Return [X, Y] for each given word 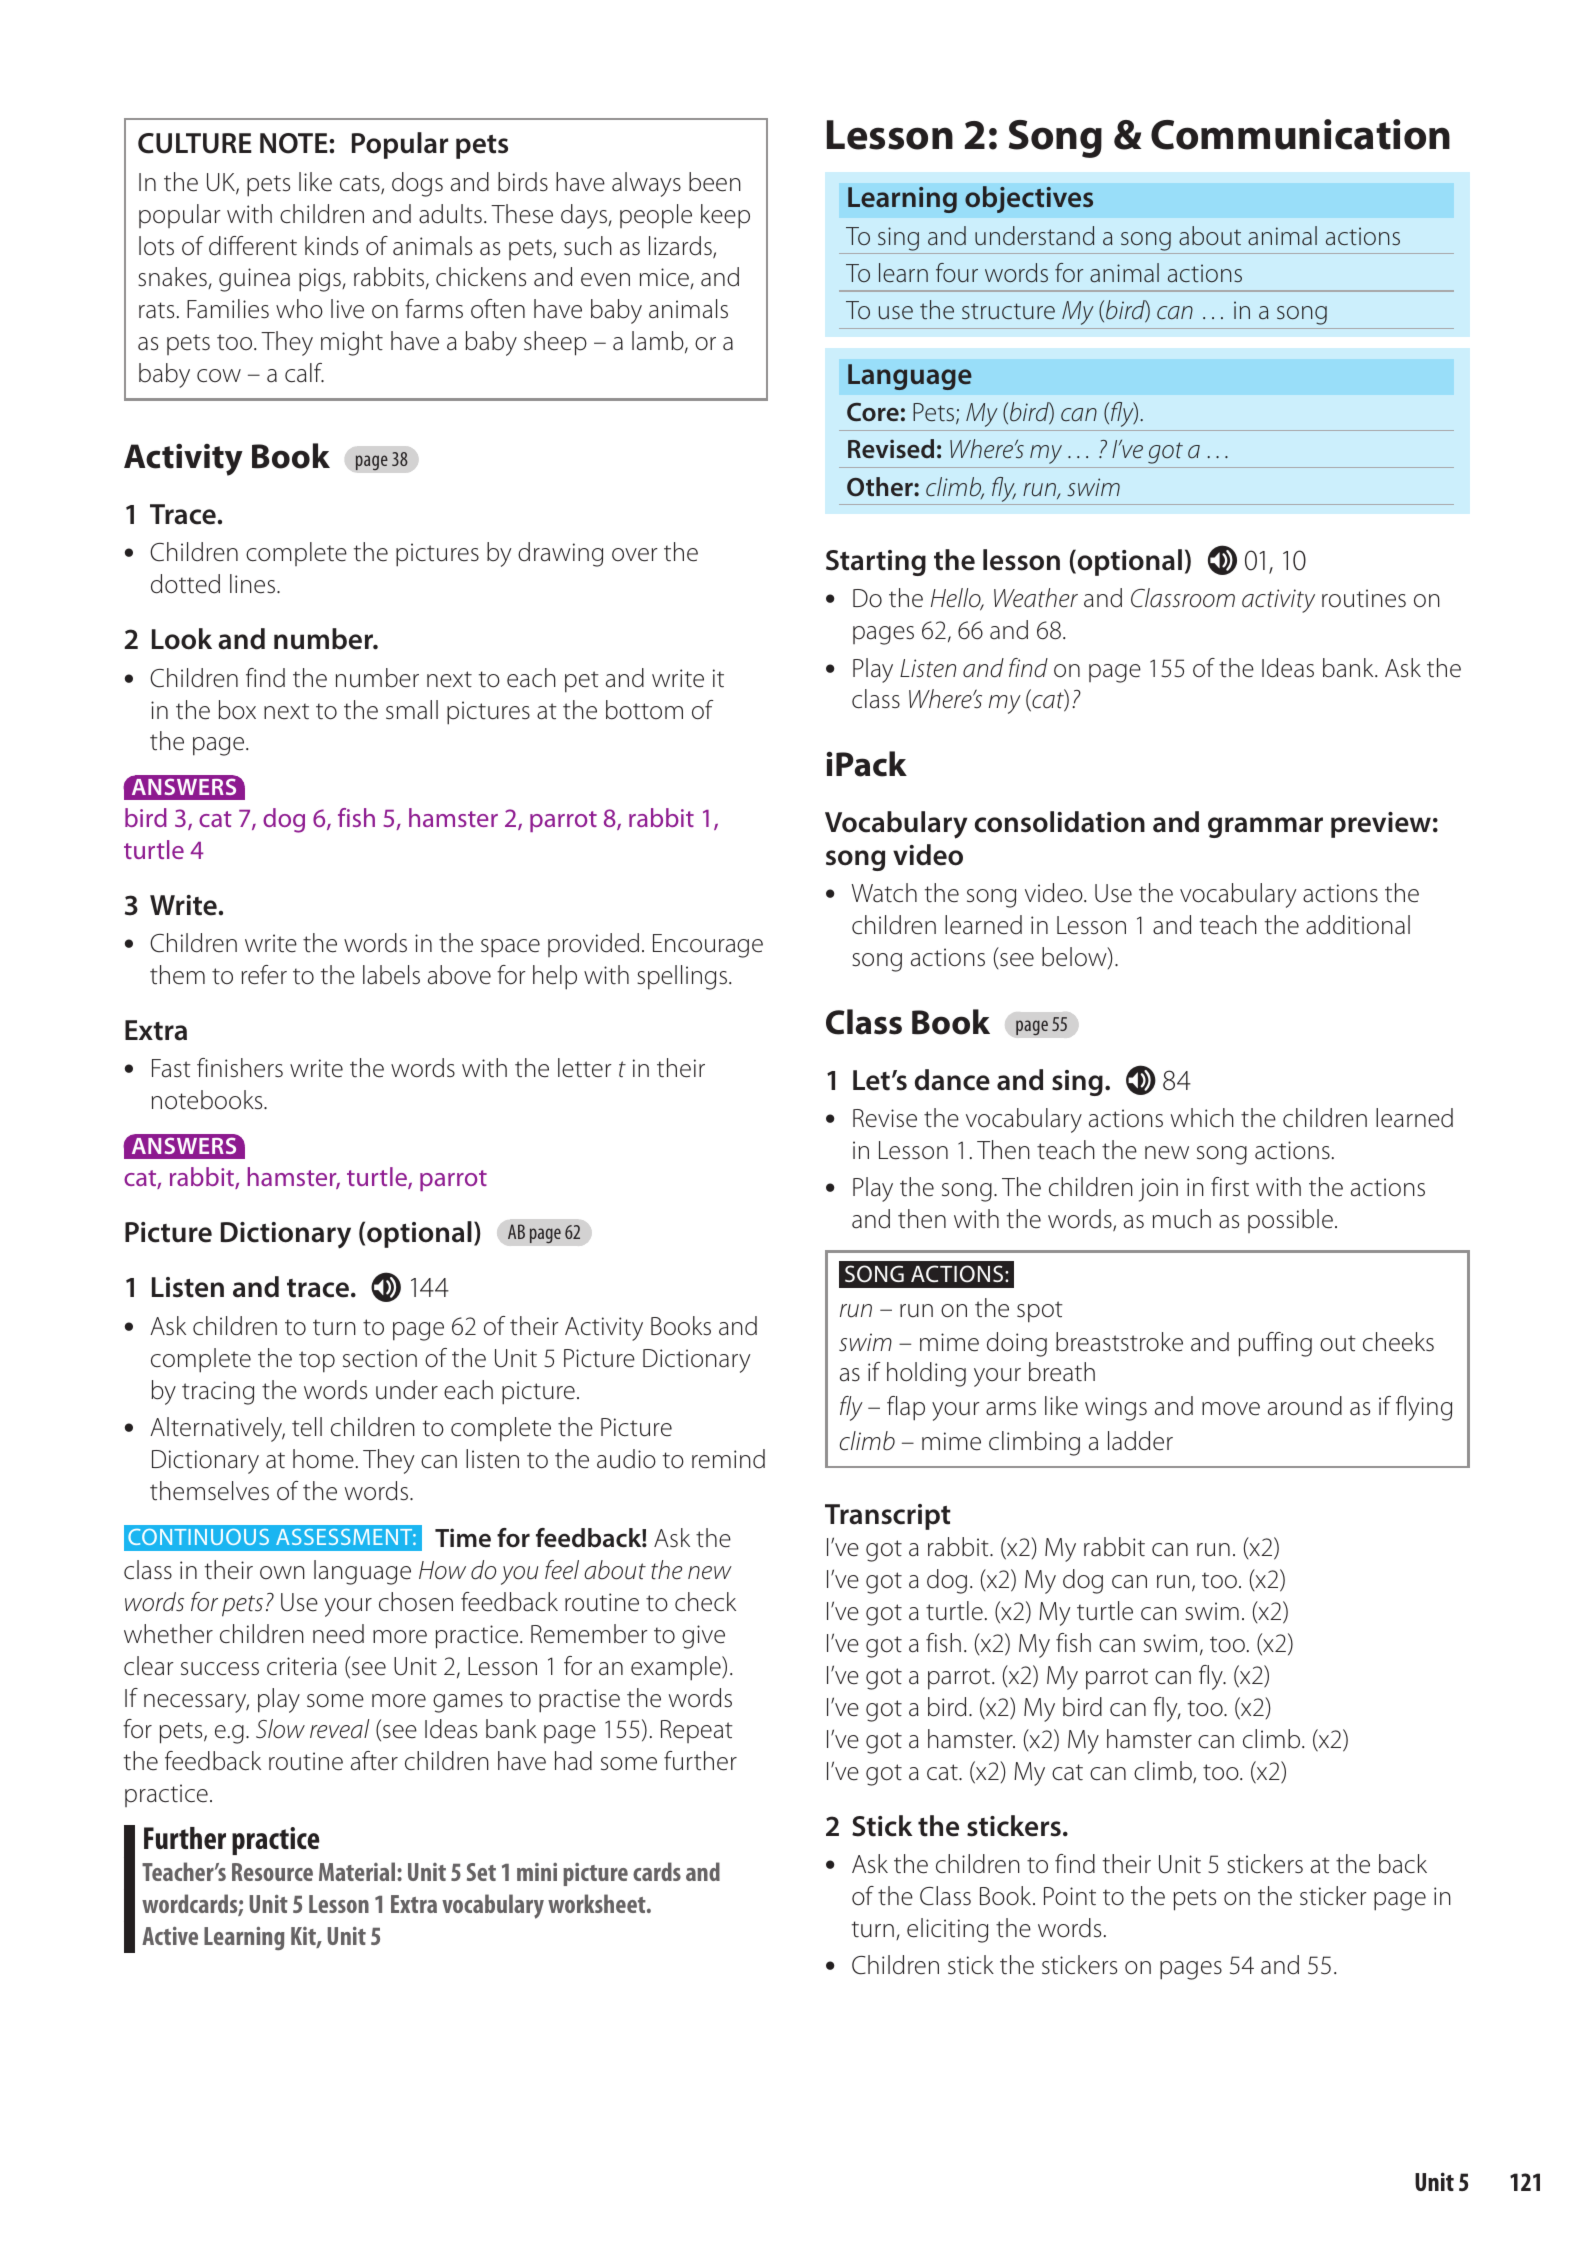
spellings [682, 977]
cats [361, 184]
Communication [1300, 134]
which [1202, 1118]
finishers [240, 1068]
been [715, 182]
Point [1070, 1896]
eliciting [947, 1930]
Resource [272, 1872]
